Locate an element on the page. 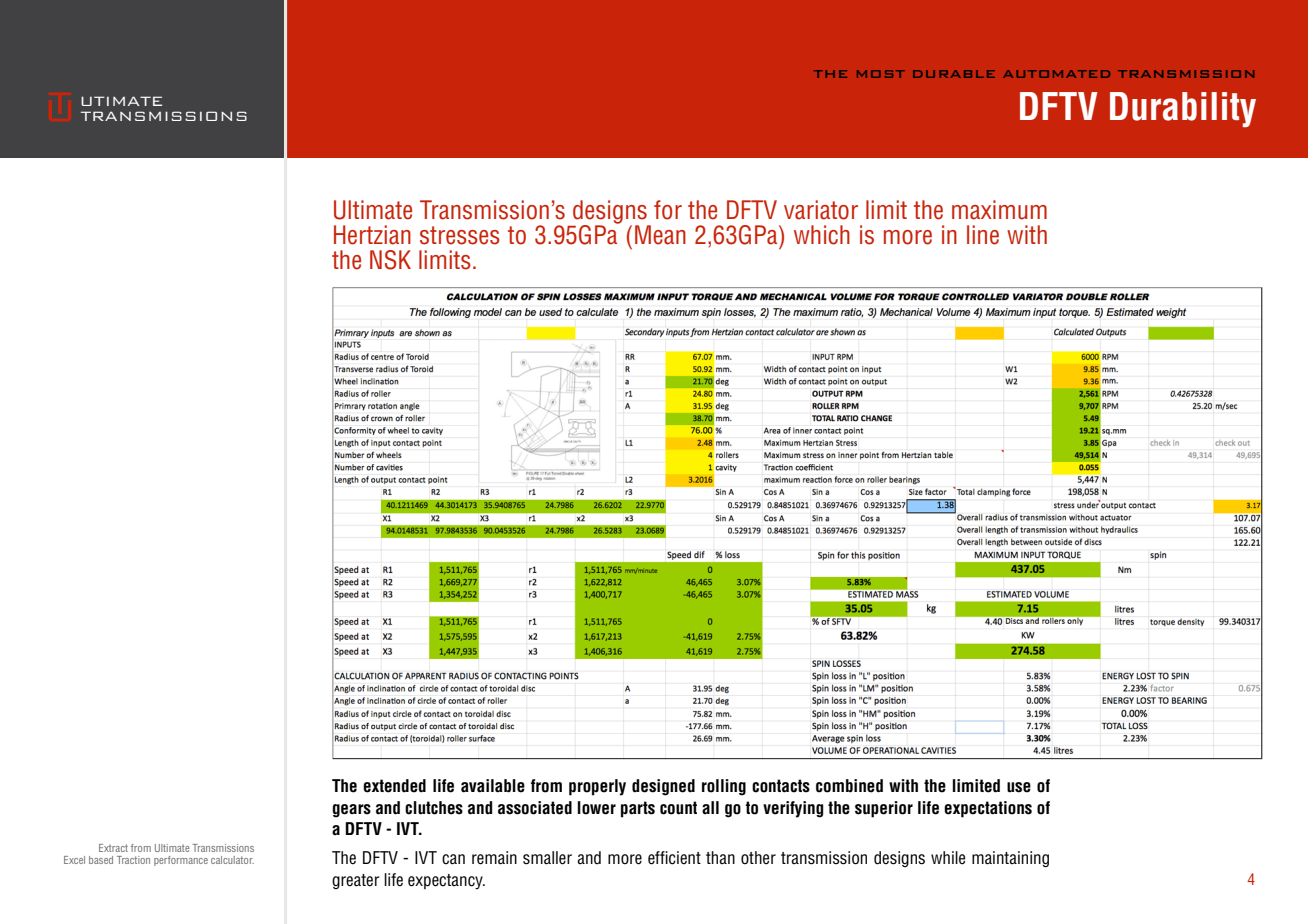 This page has height=924, width=1308. efficient is located at coordinates (674, 858).
